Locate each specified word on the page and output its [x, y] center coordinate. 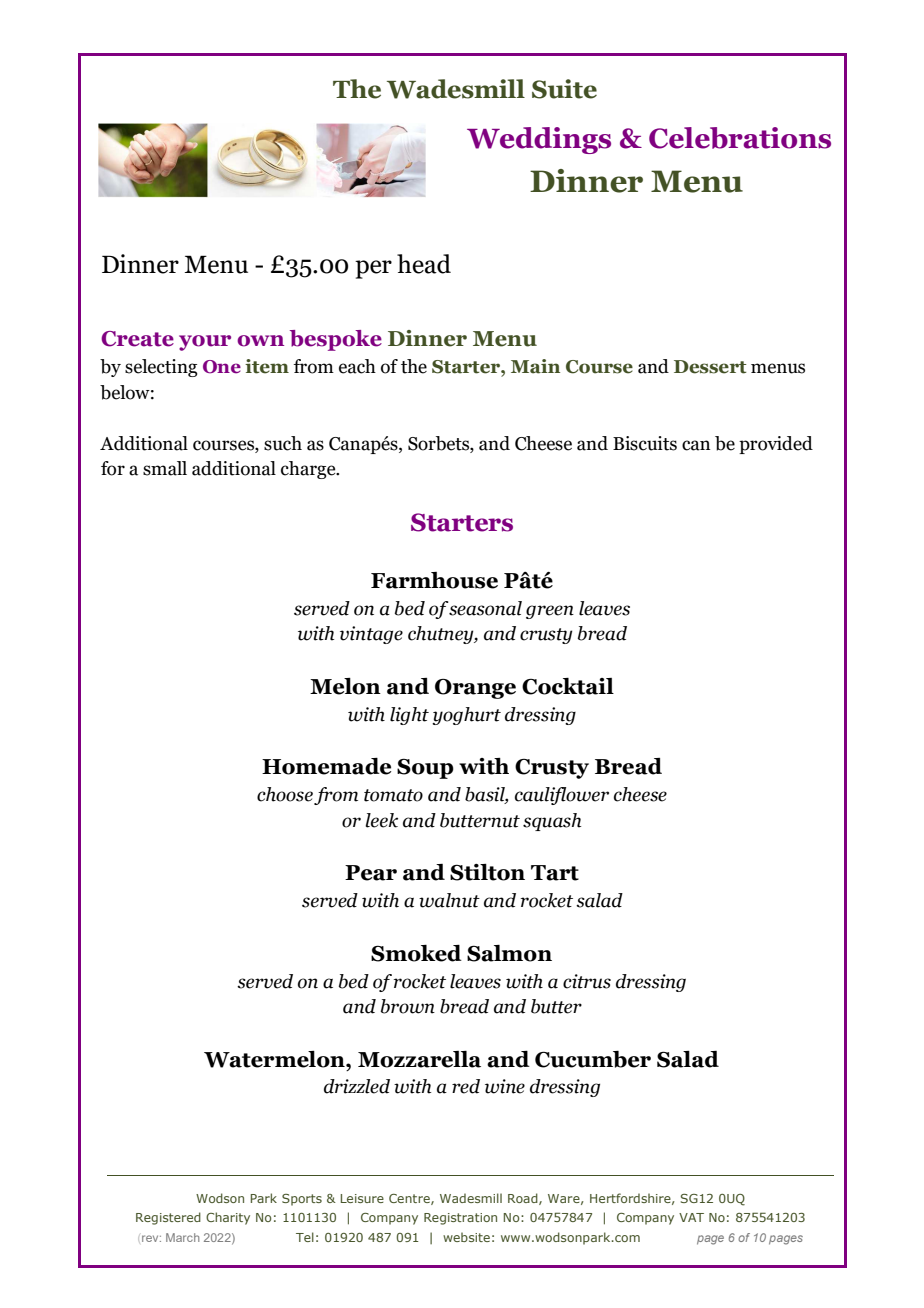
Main [535, 366]
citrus [587, 981]
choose [285, 794]
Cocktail [568, 686]
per [373, 269]
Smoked [416, 953]
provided [776, 445]
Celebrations [740, 138]
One [222, 367]
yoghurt [466, 716]
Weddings [539, 140]
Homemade [326, 766]
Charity [228, 1218]
